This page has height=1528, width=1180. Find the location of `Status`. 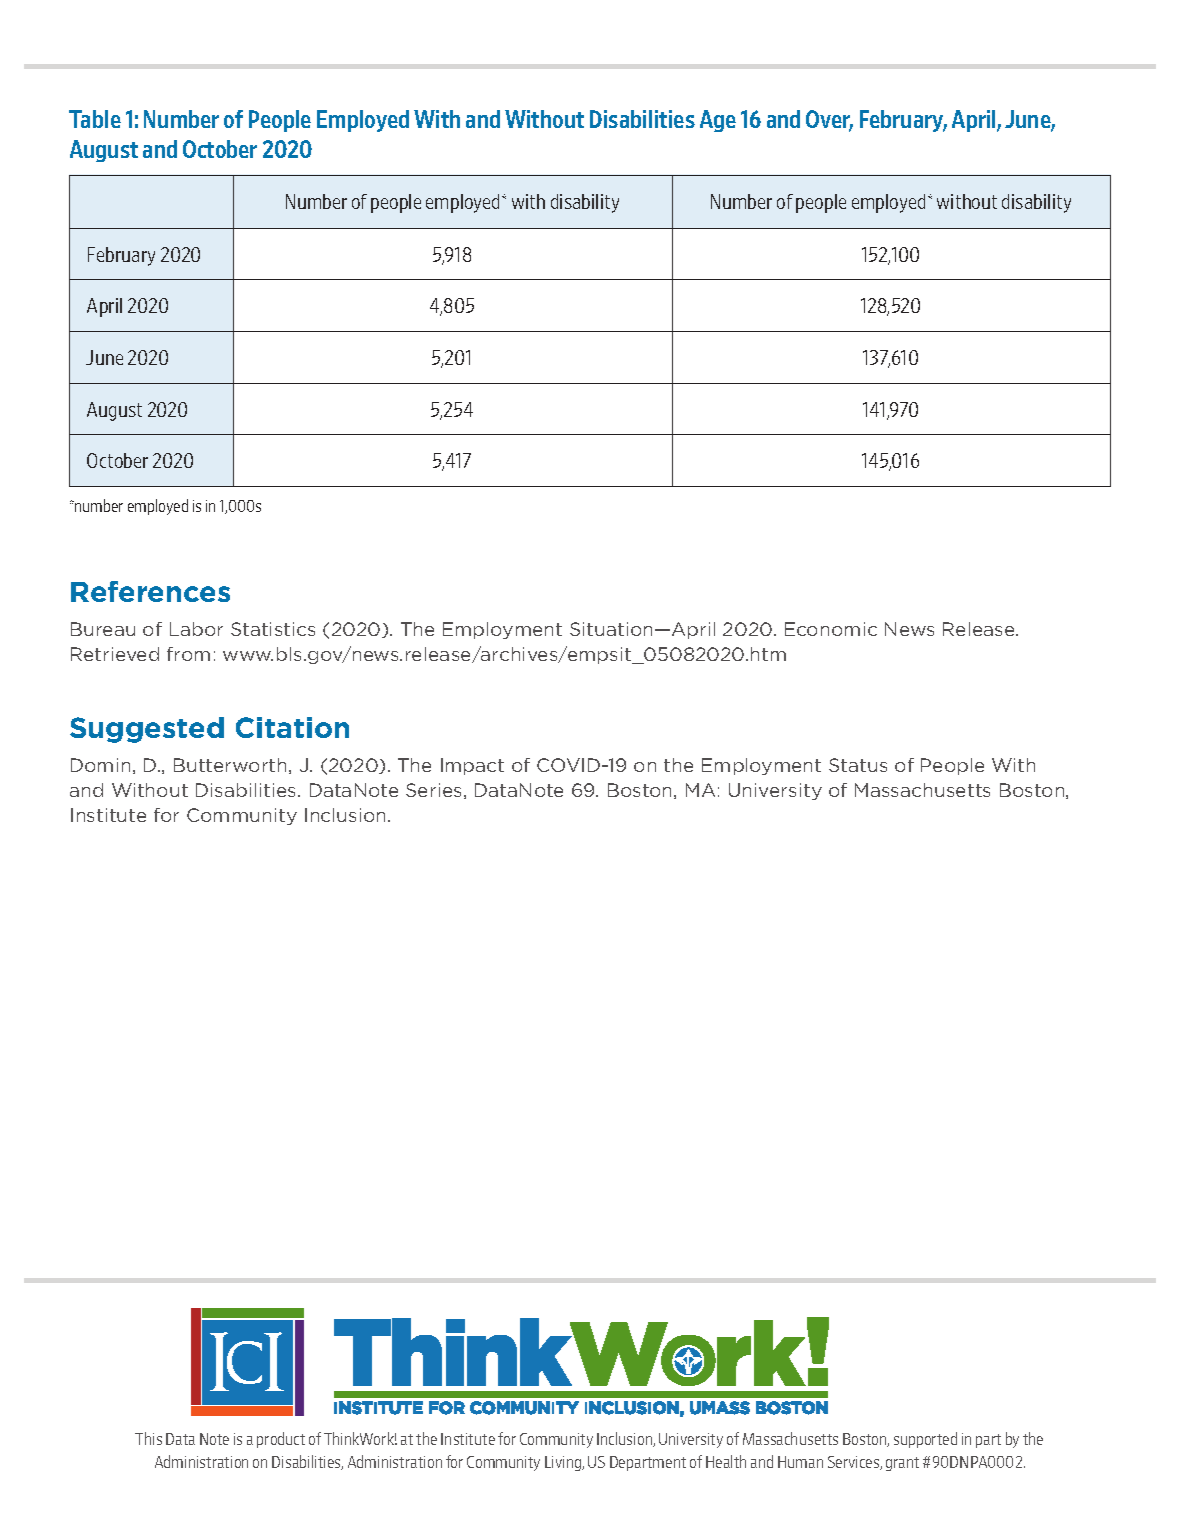

Status is located at coordinates (858, 765).
